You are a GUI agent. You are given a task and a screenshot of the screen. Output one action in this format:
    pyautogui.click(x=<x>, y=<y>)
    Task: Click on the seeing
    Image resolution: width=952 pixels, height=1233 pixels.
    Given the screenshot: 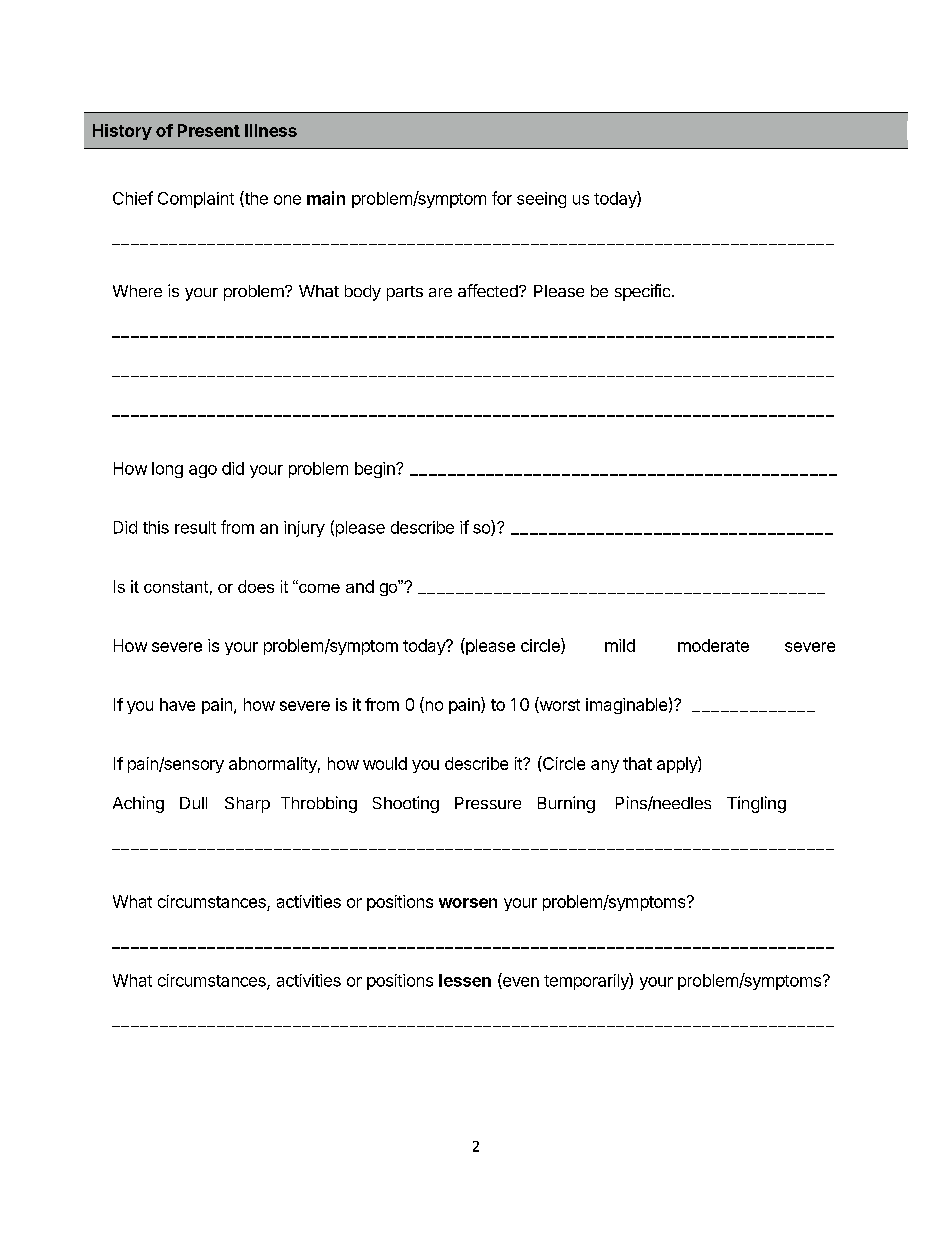 What is the action you would take?
    pyautogui.click(x=541, y=200)
